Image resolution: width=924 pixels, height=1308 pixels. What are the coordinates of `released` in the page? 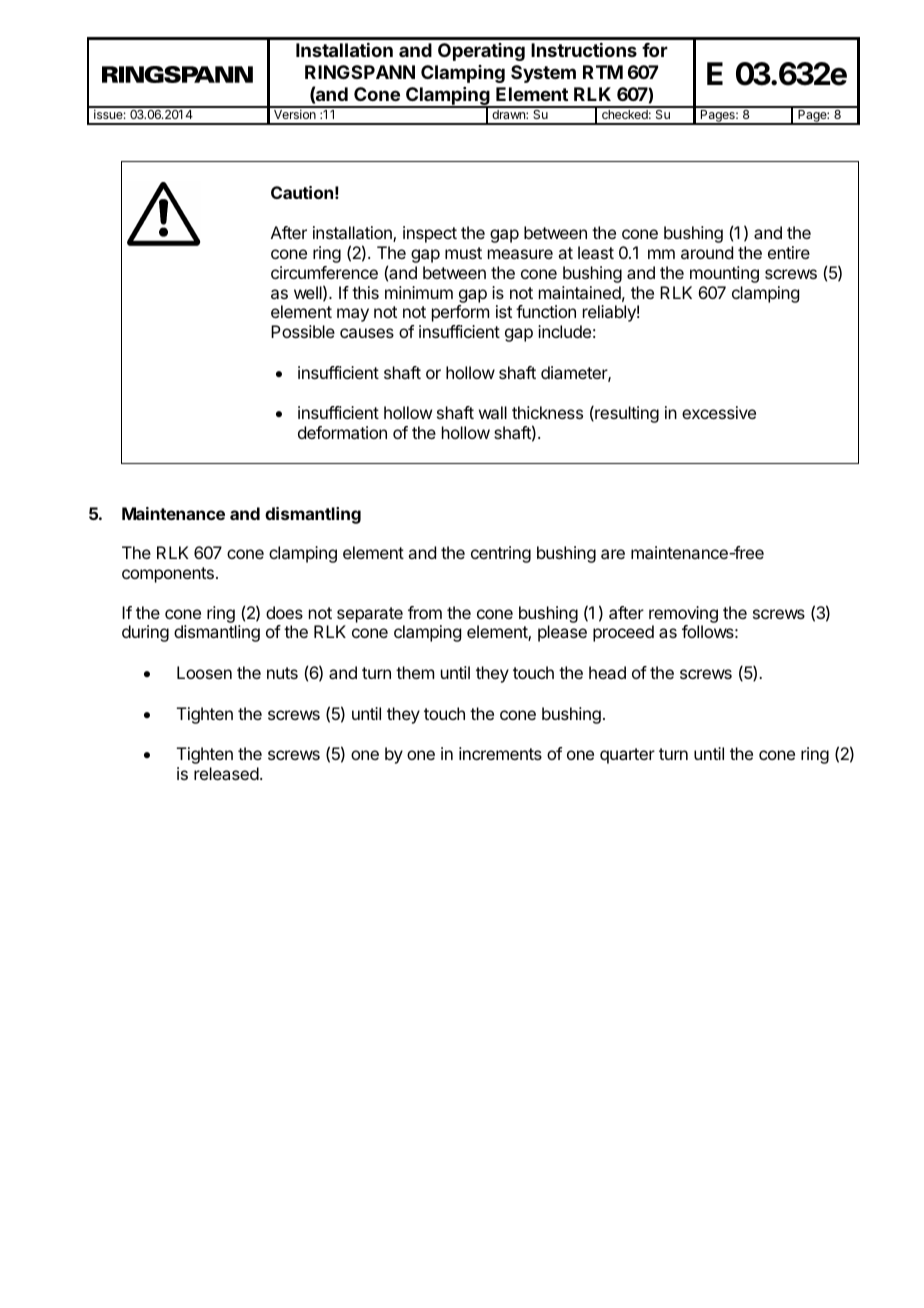 It's located at (226, 773).
